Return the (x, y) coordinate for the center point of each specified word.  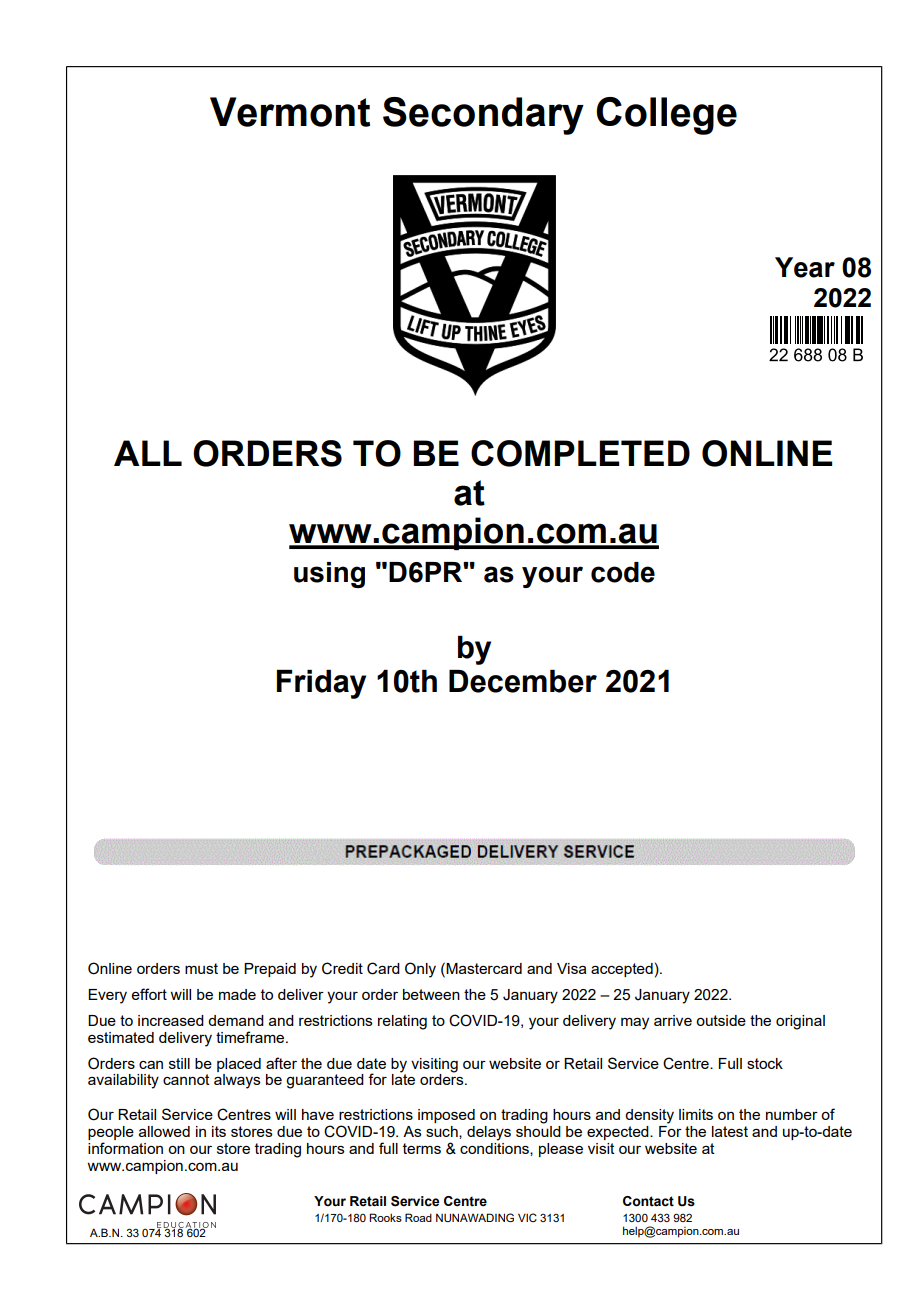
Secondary (483, 116)
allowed (164, 1131)
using (329, 575)
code (623, 572)
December (523, 681)
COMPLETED (580, 453)
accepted (622, 970)
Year (805, 267)
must (201, 968)
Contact (648, 1201)
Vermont (290, 112)
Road (418, 1217)
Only (420, 970)
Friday (321, 684)
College (666, 116)
